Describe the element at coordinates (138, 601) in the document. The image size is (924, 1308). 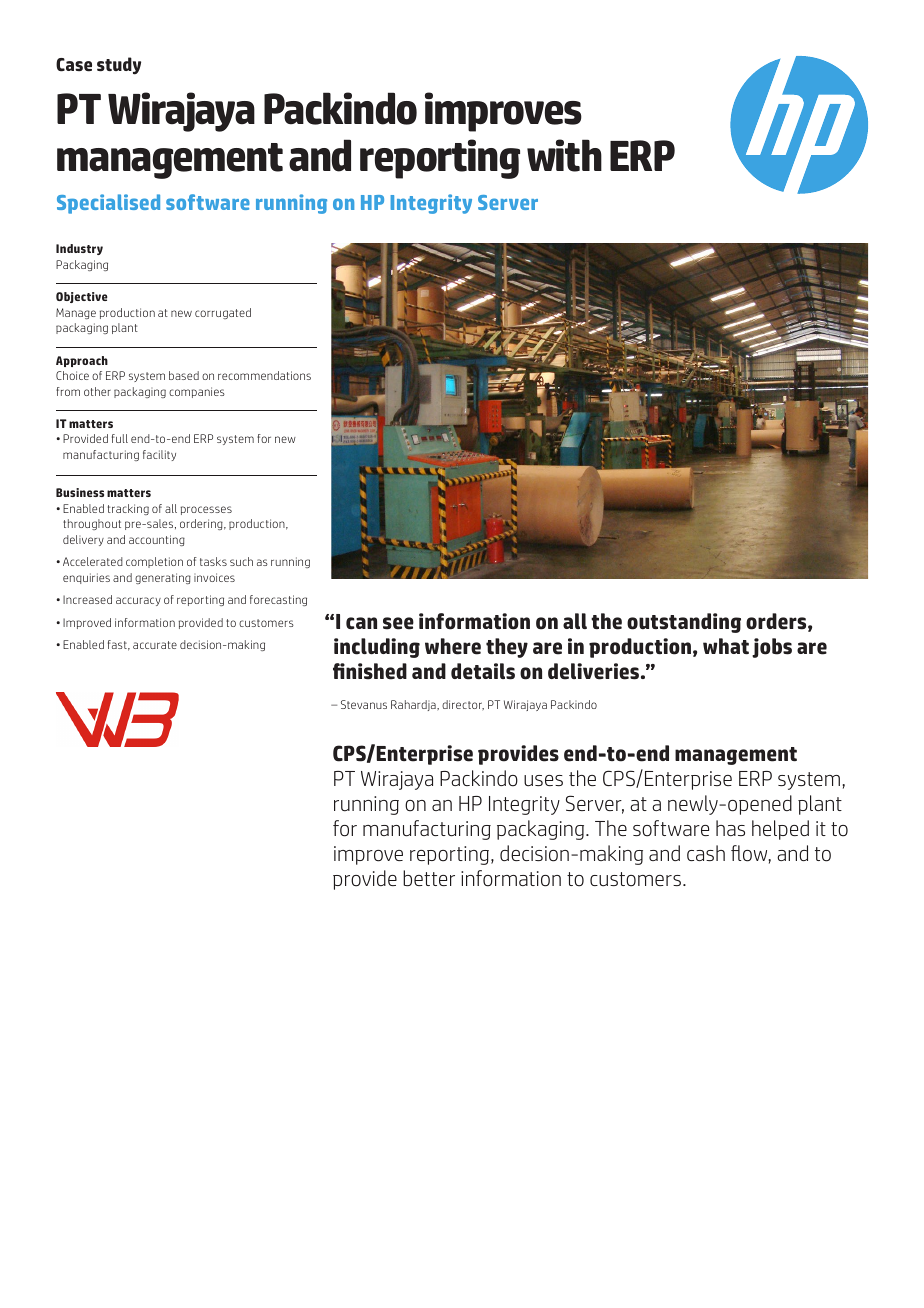
I see `accuracy` at that location.
